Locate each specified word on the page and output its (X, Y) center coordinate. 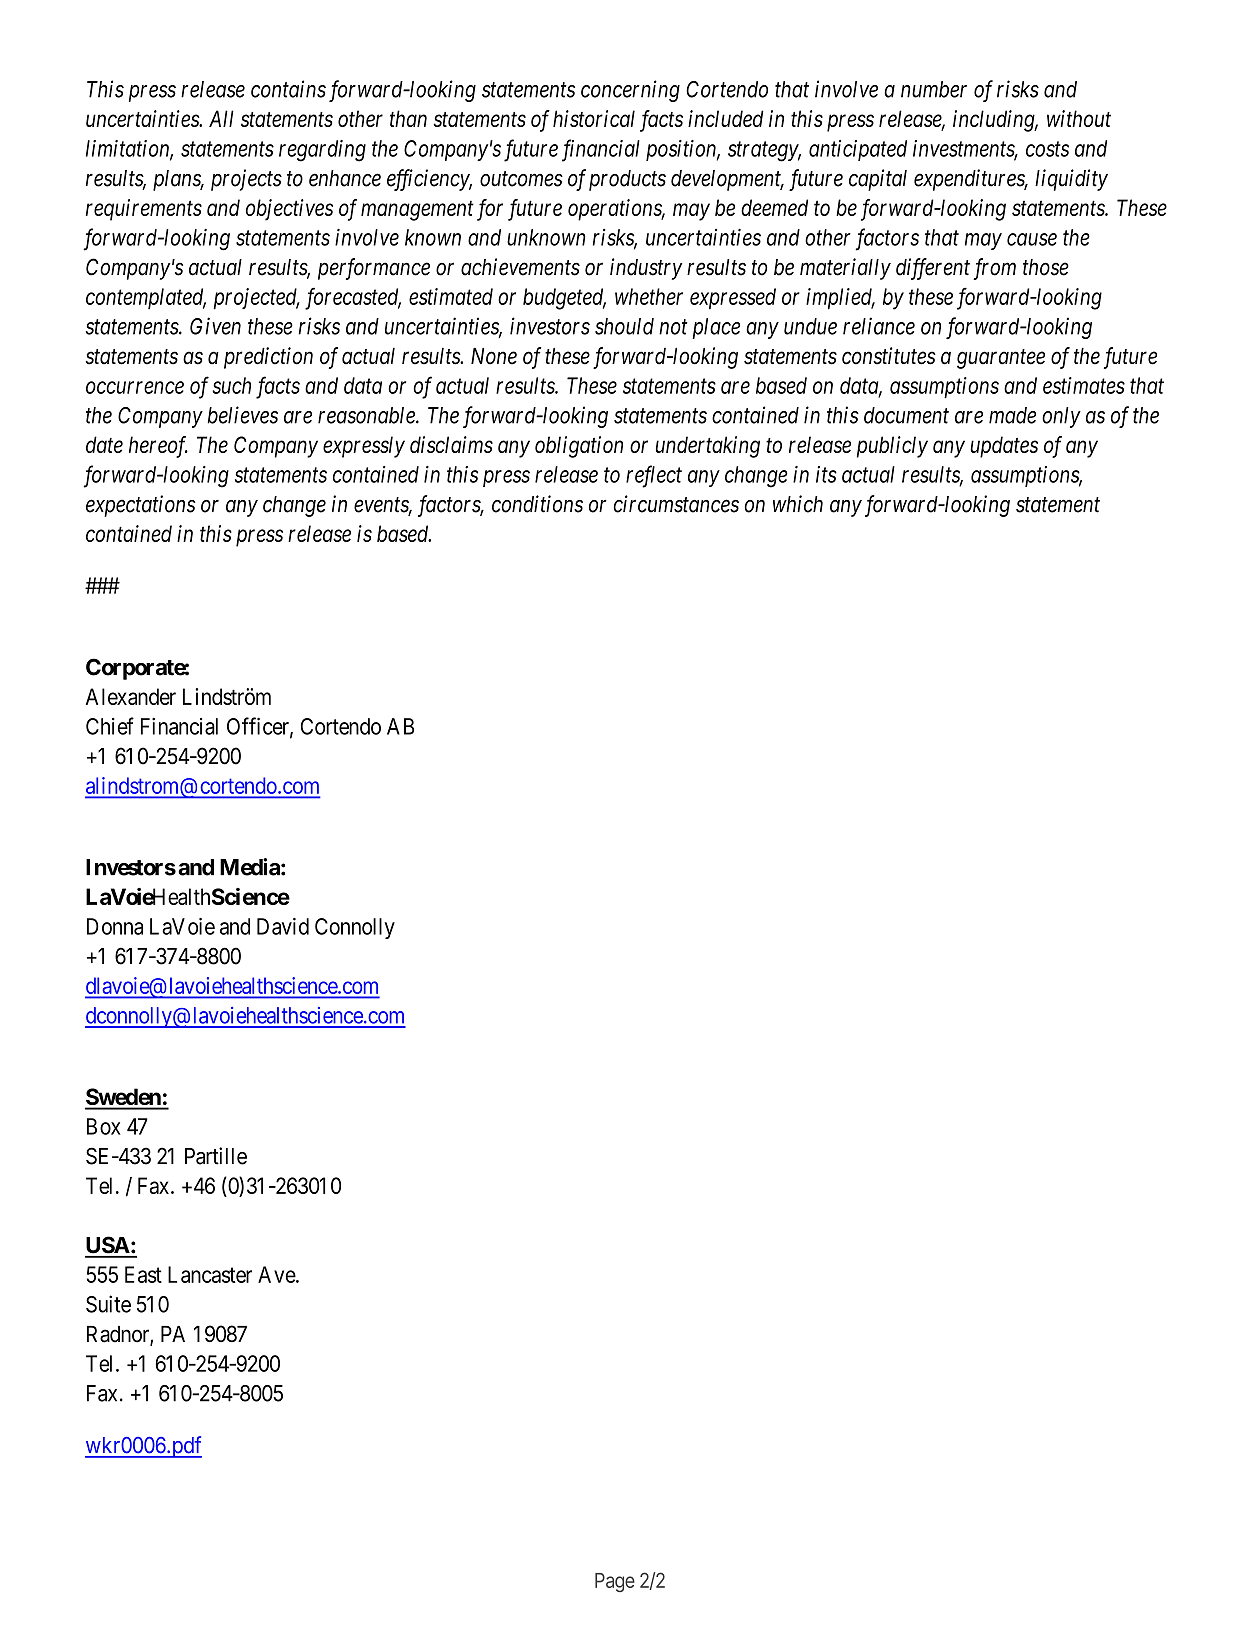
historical (594, 118)
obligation (579, 447)
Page (615, 1582)
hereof (158, 447)
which (798, 504)
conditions (537, 504)
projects (246, 180)
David (283, 926)
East (143, 1274)
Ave (277, 1274)
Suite (108, 1304)
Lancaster (210, 1274)
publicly (892, 447)
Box (103, 1126)
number (934, 89)
